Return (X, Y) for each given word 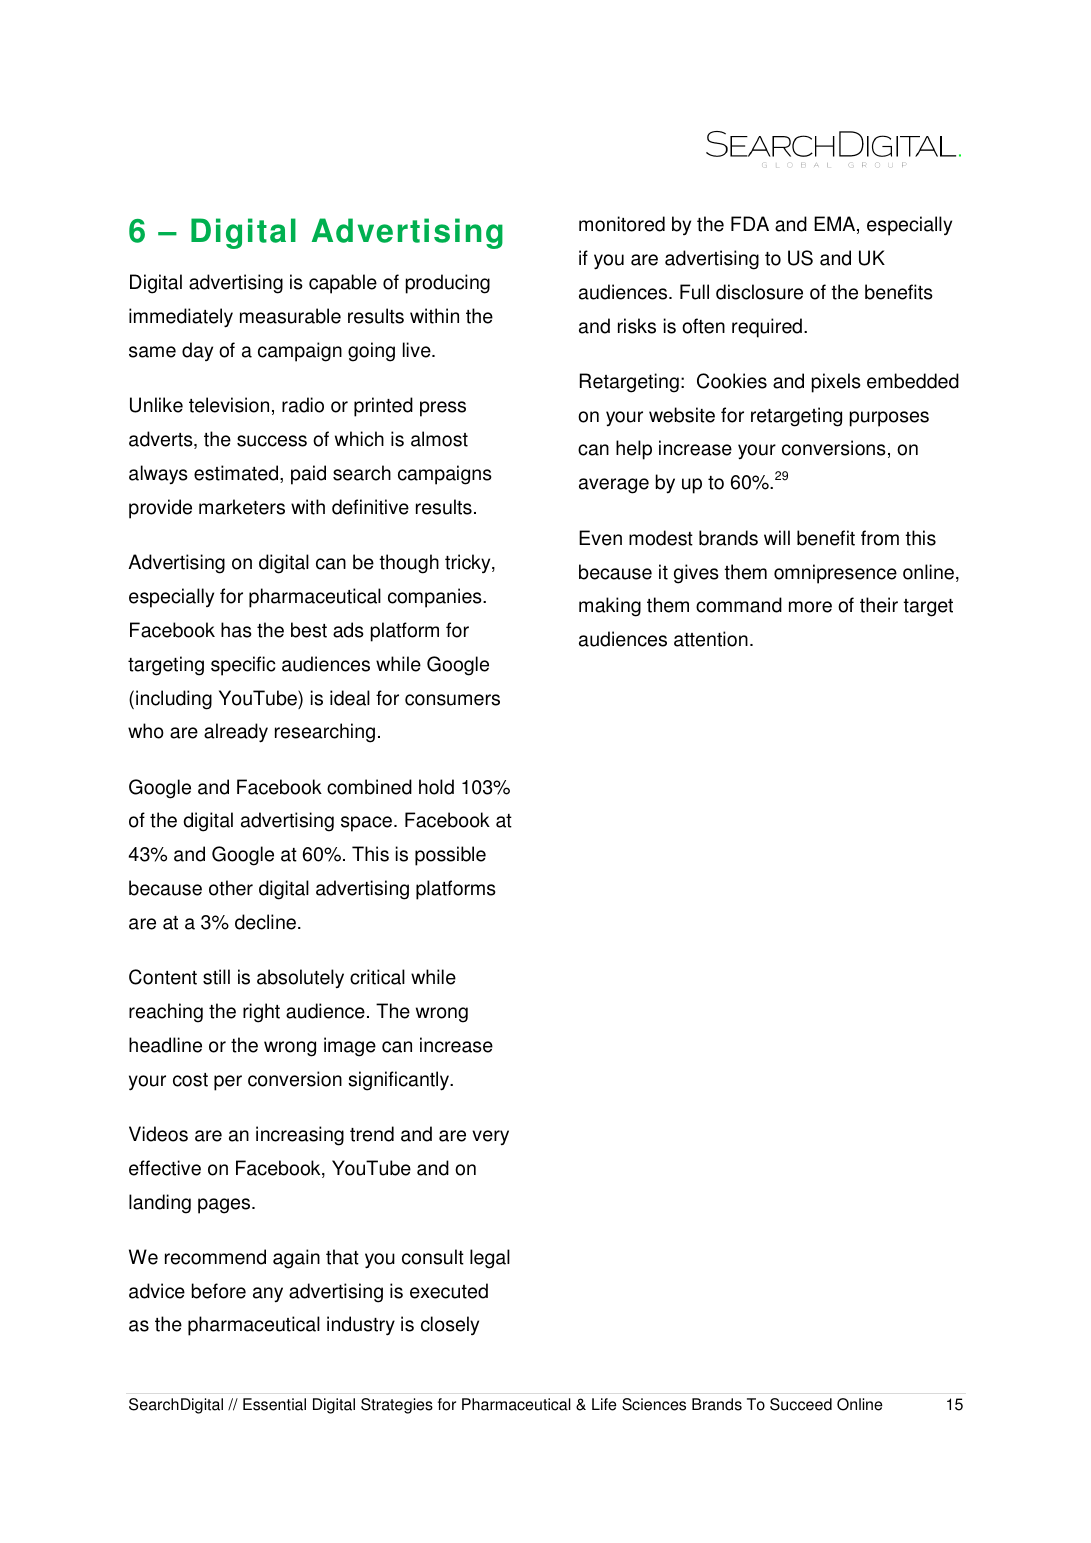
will (777, 537)
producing (448, 284)
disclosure (759, 292)
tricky (469, 563)
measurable (290, 316)
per (228, 1083)
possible (450, 856)
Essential (274, 1404)
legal (490, 1259)
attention (711, 639)
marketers (242, 507)
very (490, 1138)
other (231, 888)
